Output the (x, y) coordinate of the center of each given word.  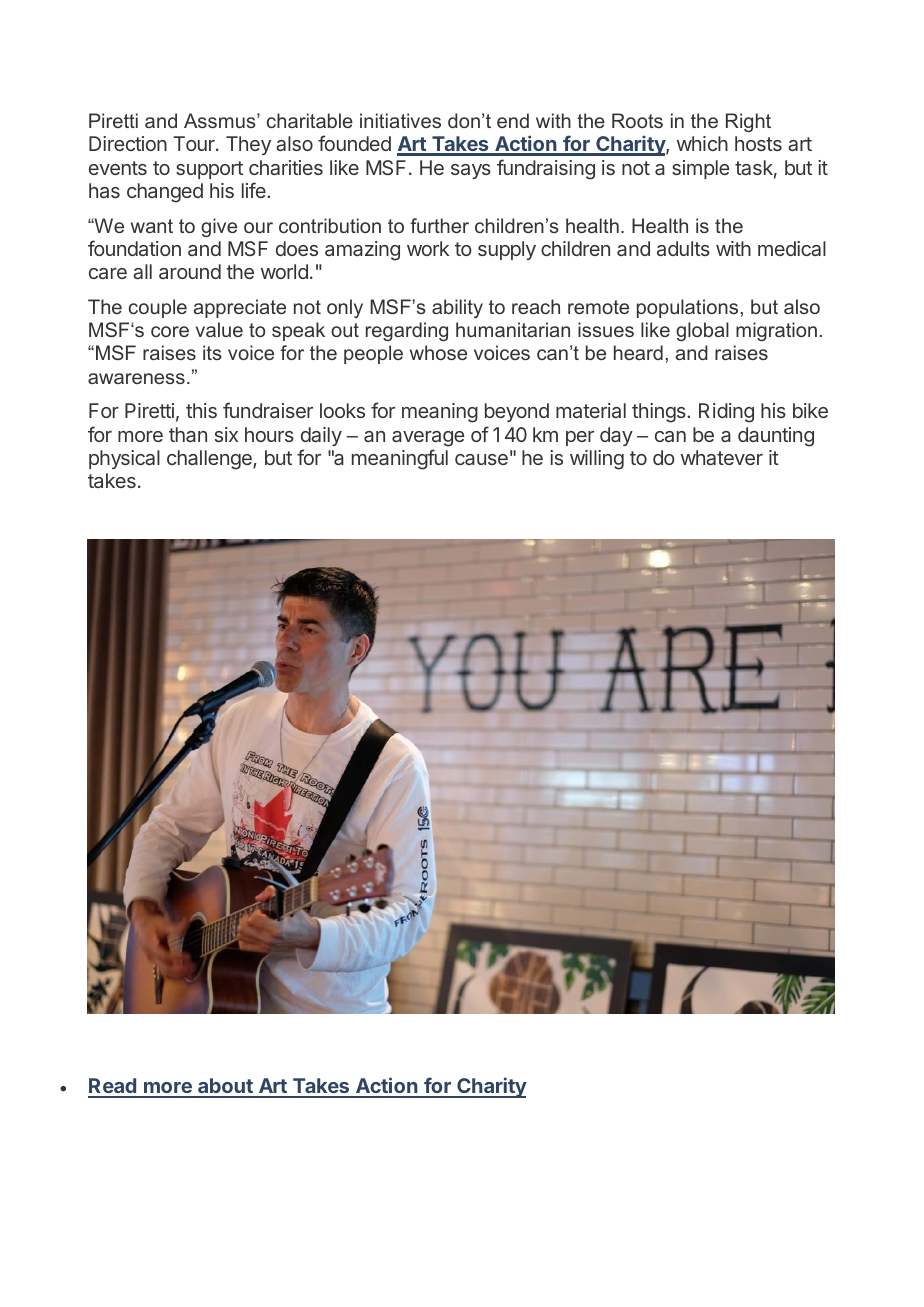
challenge (210, 460)
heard (638, 352)
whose (438, 352)
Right (748, 122)
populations (687, 308)
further (439, 225)
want (152, 226)
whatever (722, 457)
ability (457, 308)
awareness (136, 378)
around (190, 271)
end (513, 120)
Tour (195, 143)
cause (481, 459)
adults (683, 248)
